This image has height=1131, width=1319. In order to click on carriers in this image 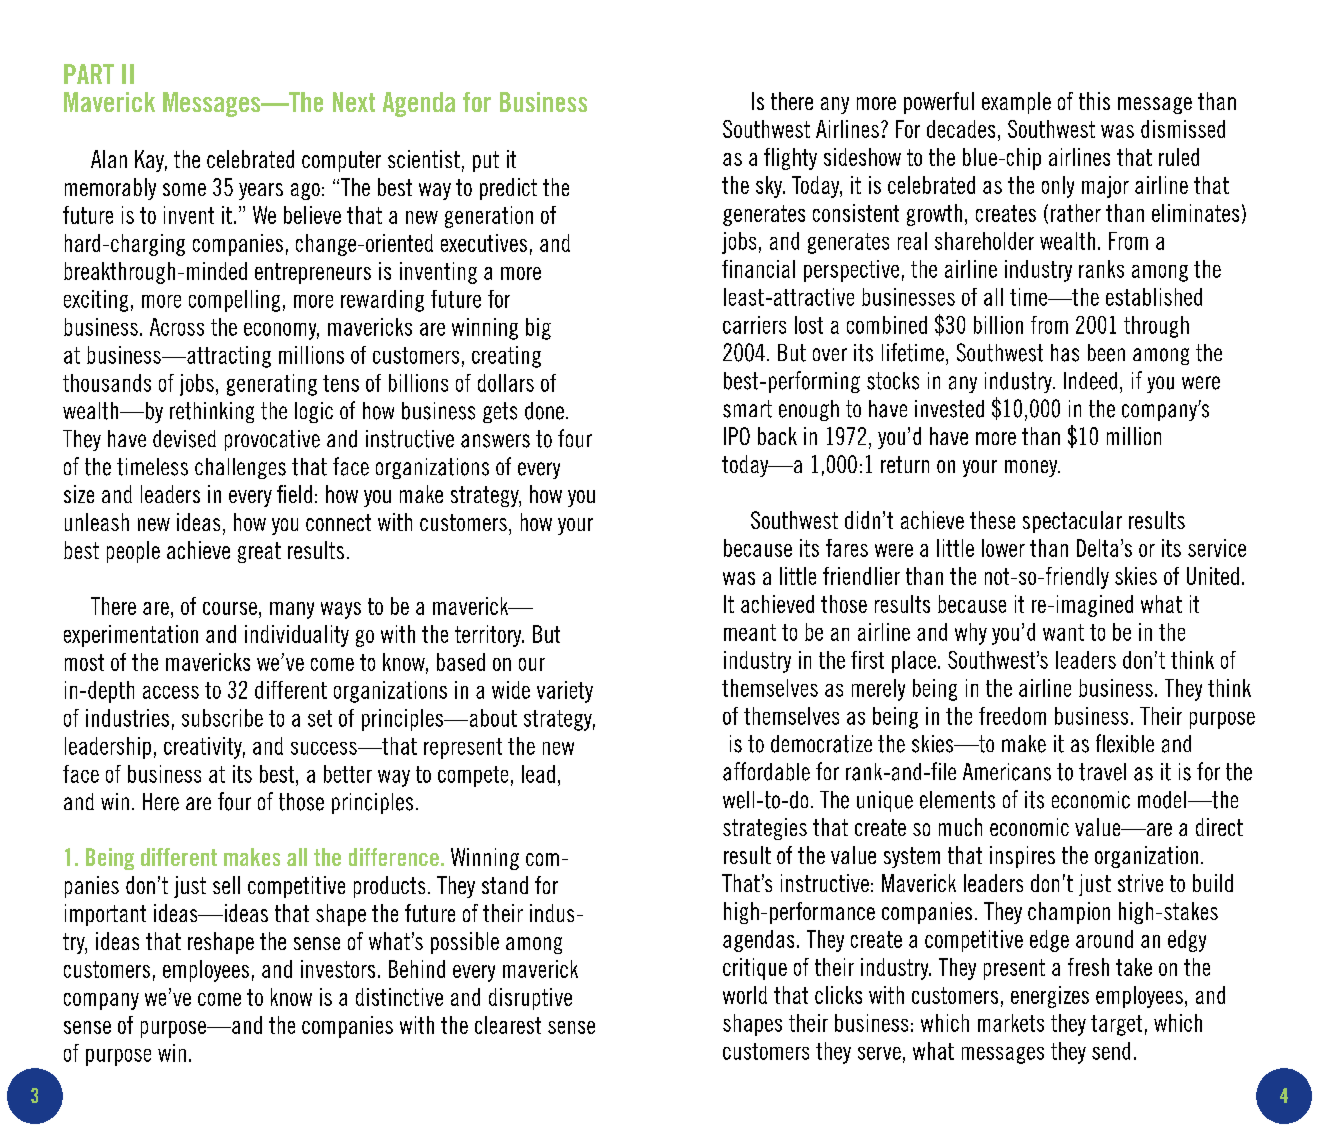, I will do `click(754, 325)`.
